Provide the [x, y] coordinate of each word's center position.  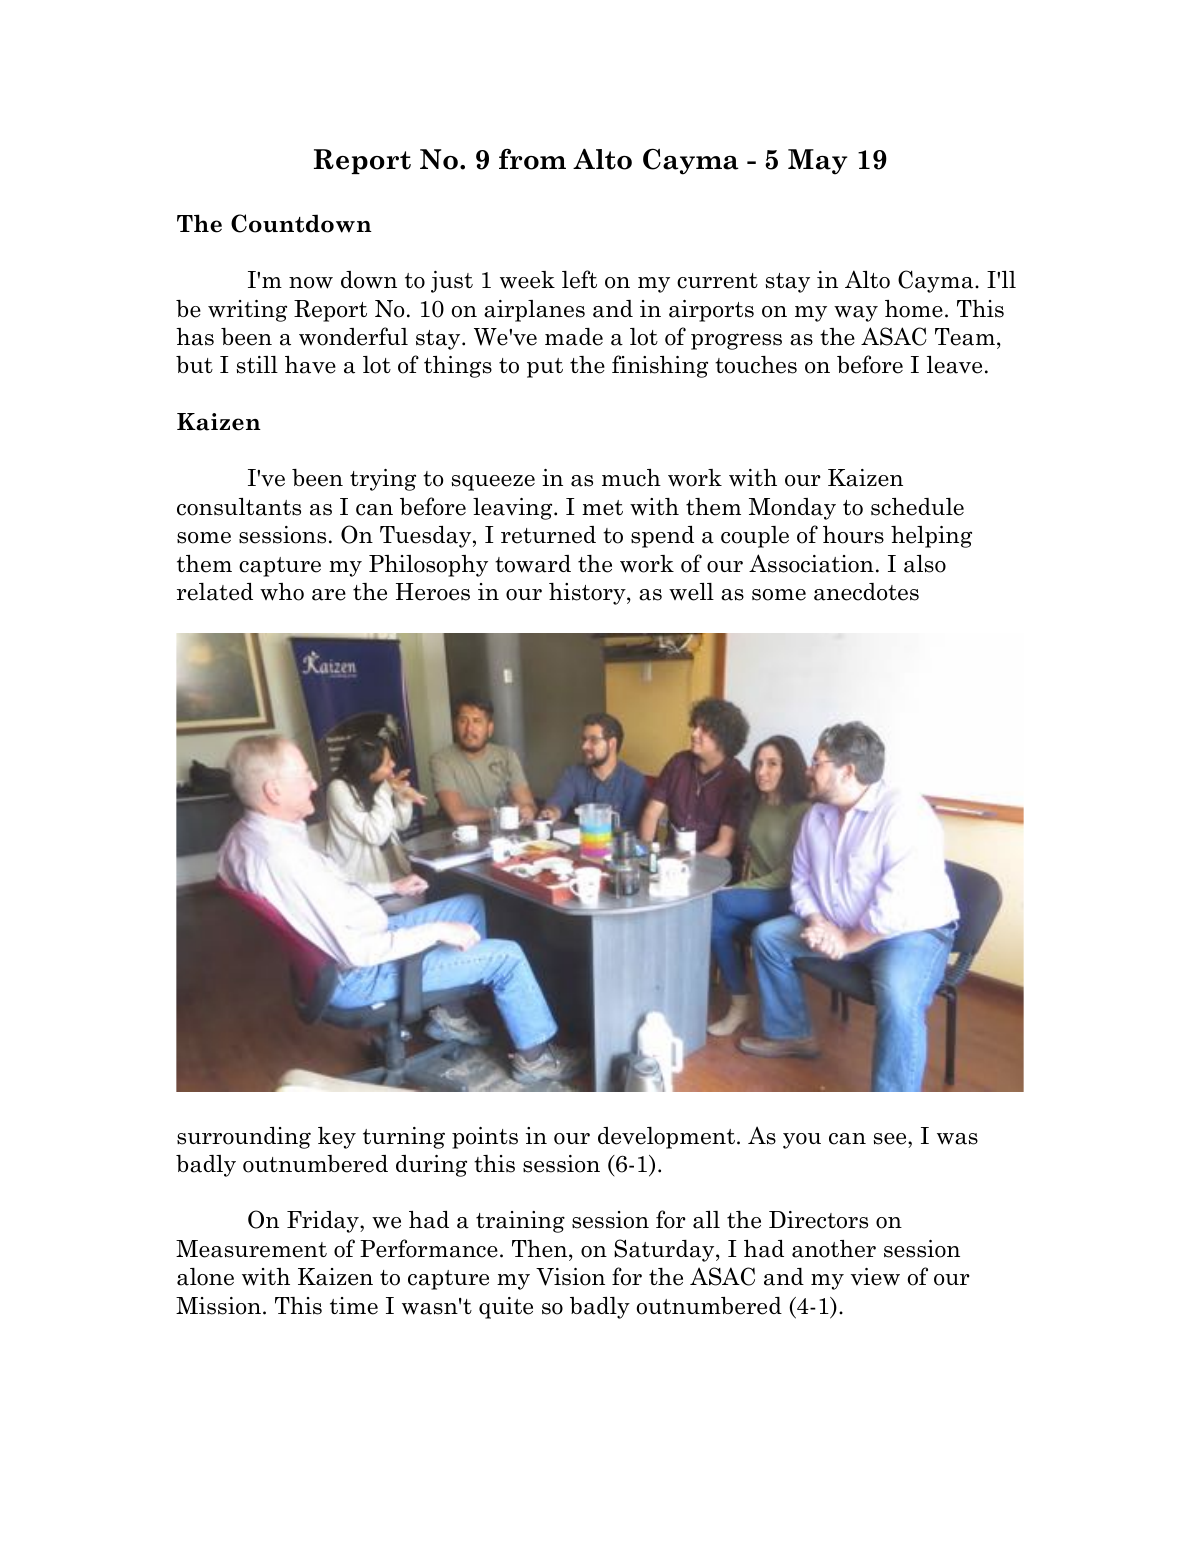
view [875, 1277]
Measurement [251, 1249]
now [311, 283]
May [817, 162]
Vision [570, 1277]
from [532, 159]
